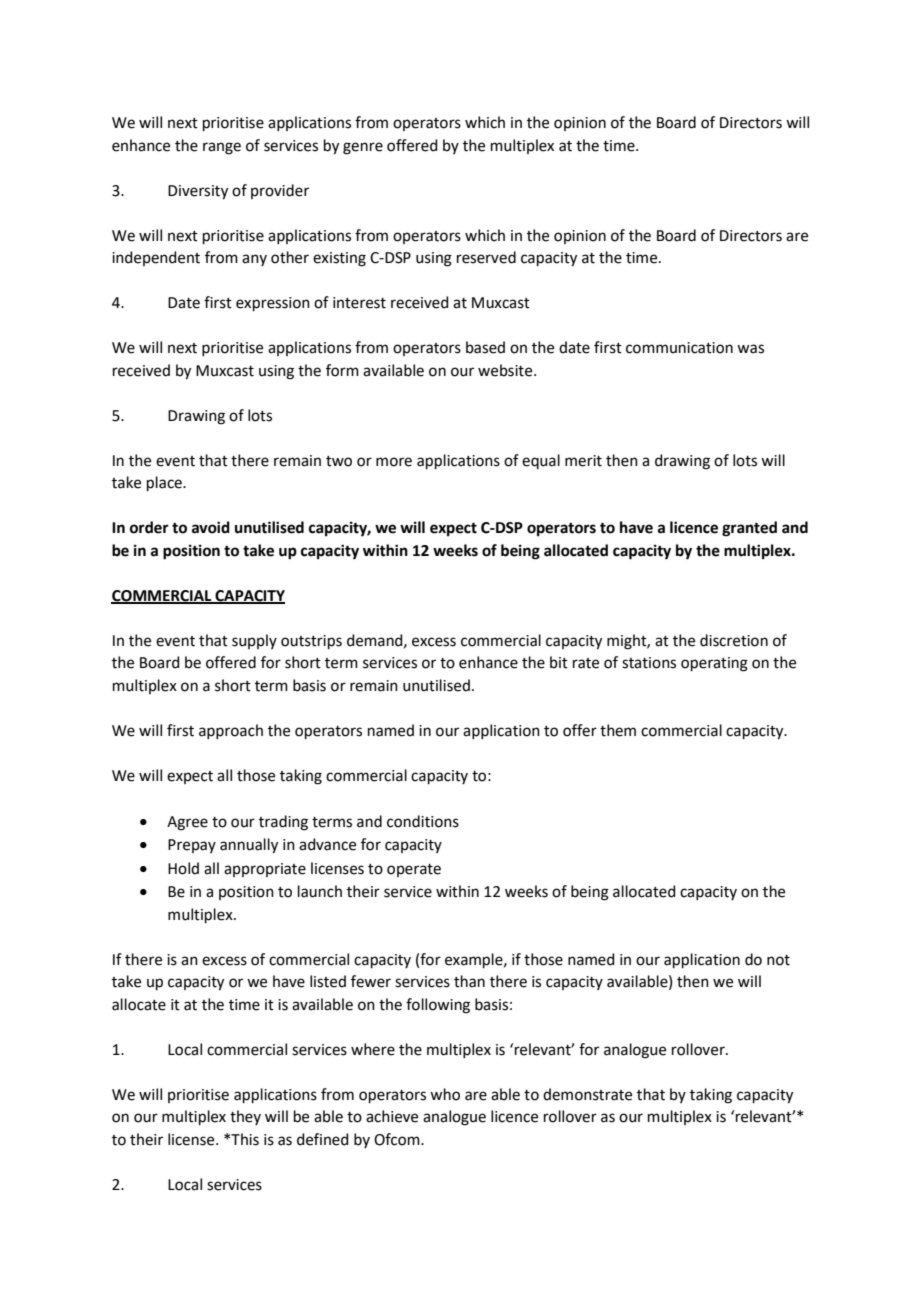 Image resolution: width=924 pixels, height=1308 pixels. Describe the element at coordinates (423, 821) in the screenshot. I see `conditions` at that location.
